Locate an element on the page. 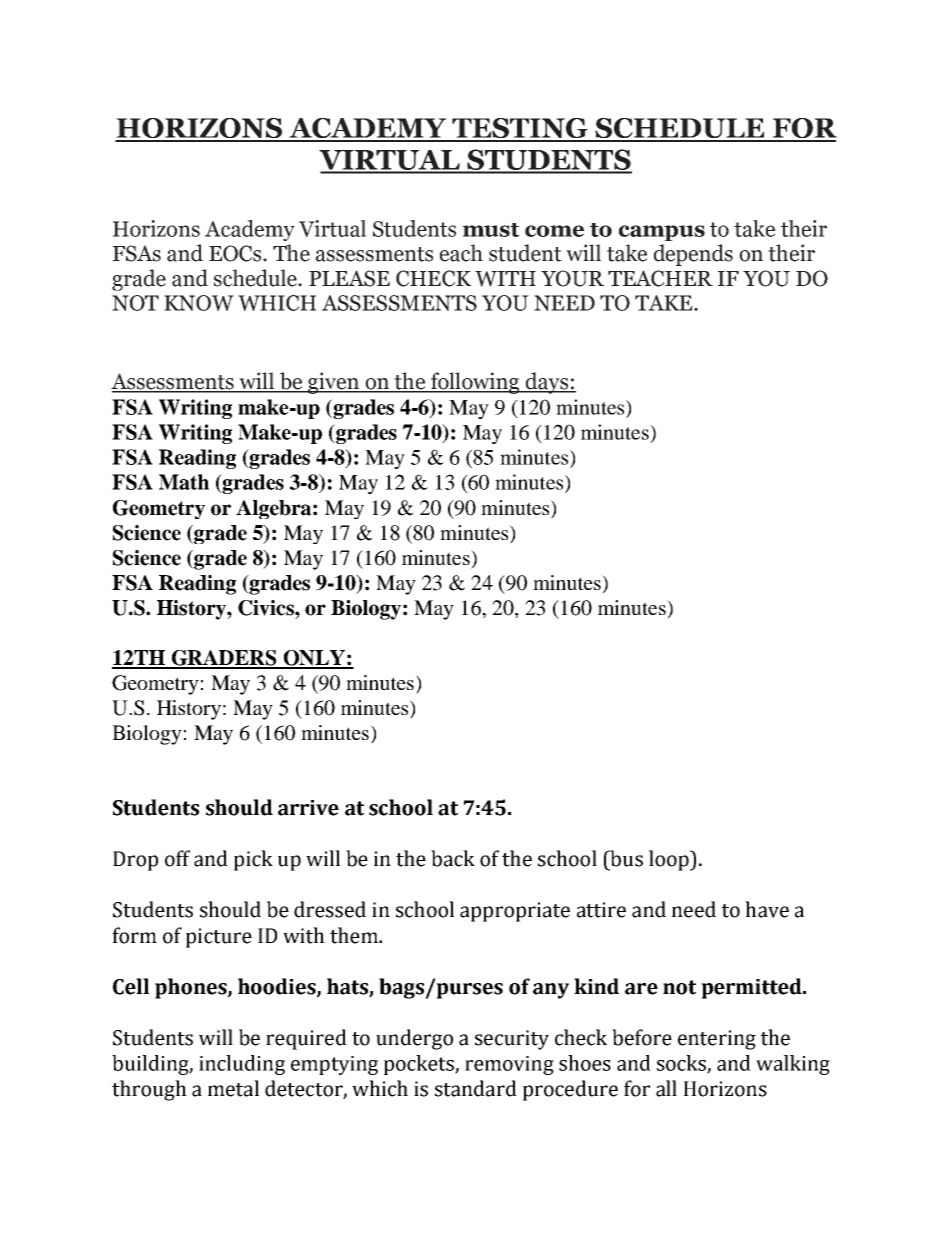  arrive is located at coordinates (308, 808).
